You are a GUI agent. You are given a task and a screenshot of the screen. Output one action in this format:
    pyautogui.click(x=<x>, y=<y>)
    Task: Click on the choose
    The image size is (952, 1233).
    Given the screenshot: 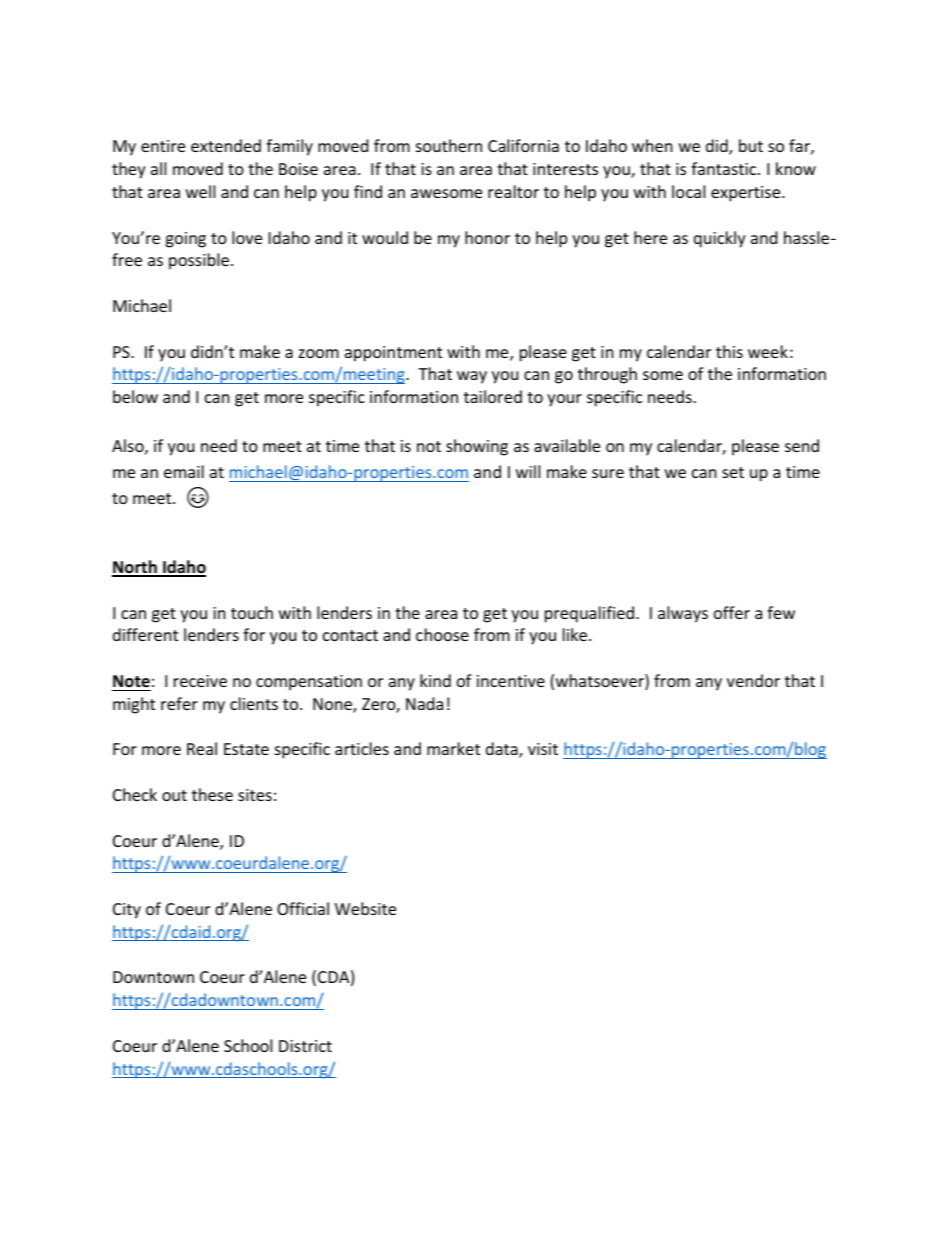 What is the action you would take?
    pyautogui.click(x=442, y=634)
